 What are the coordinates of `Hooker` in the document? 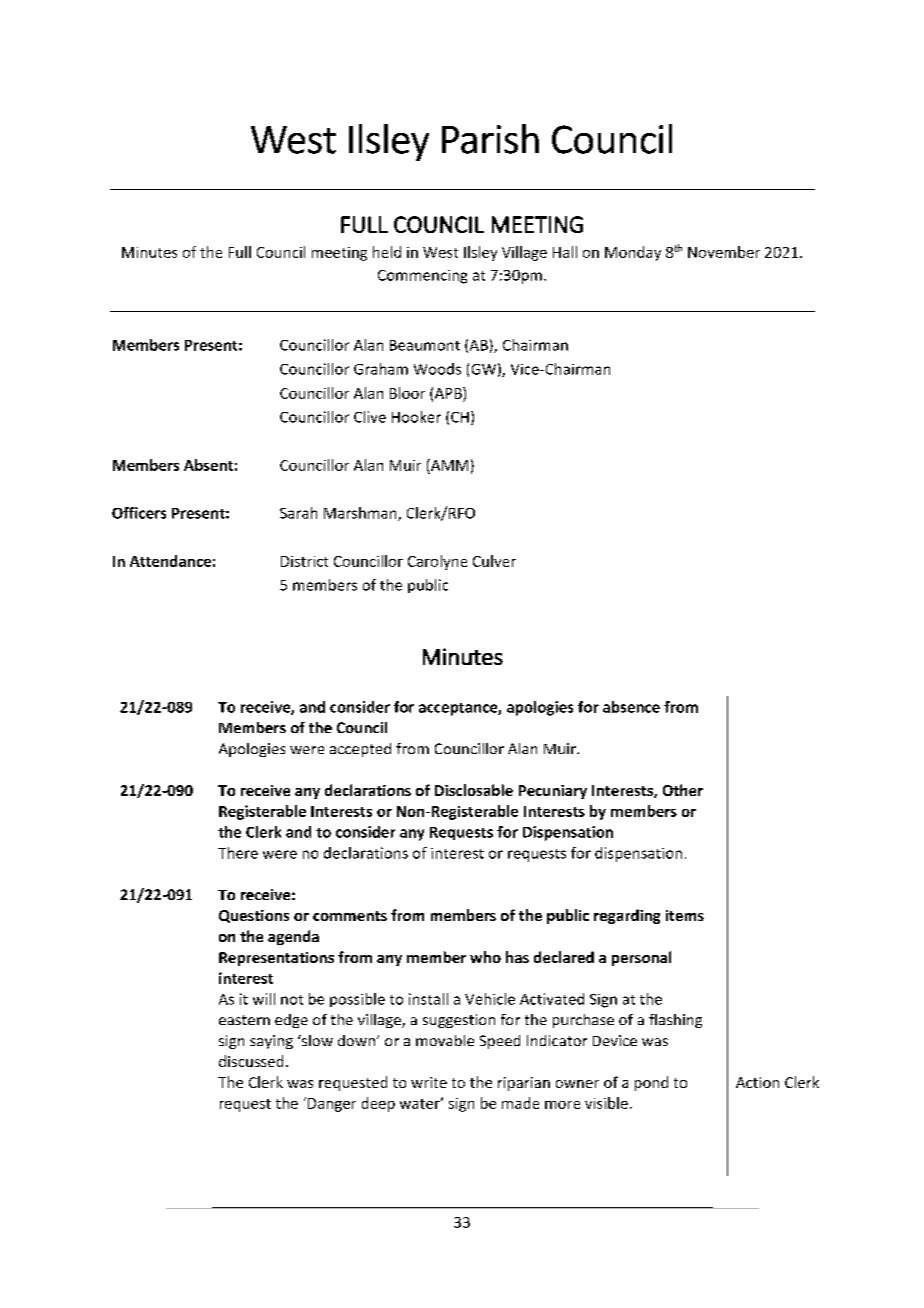 It's located at (416, 417).
